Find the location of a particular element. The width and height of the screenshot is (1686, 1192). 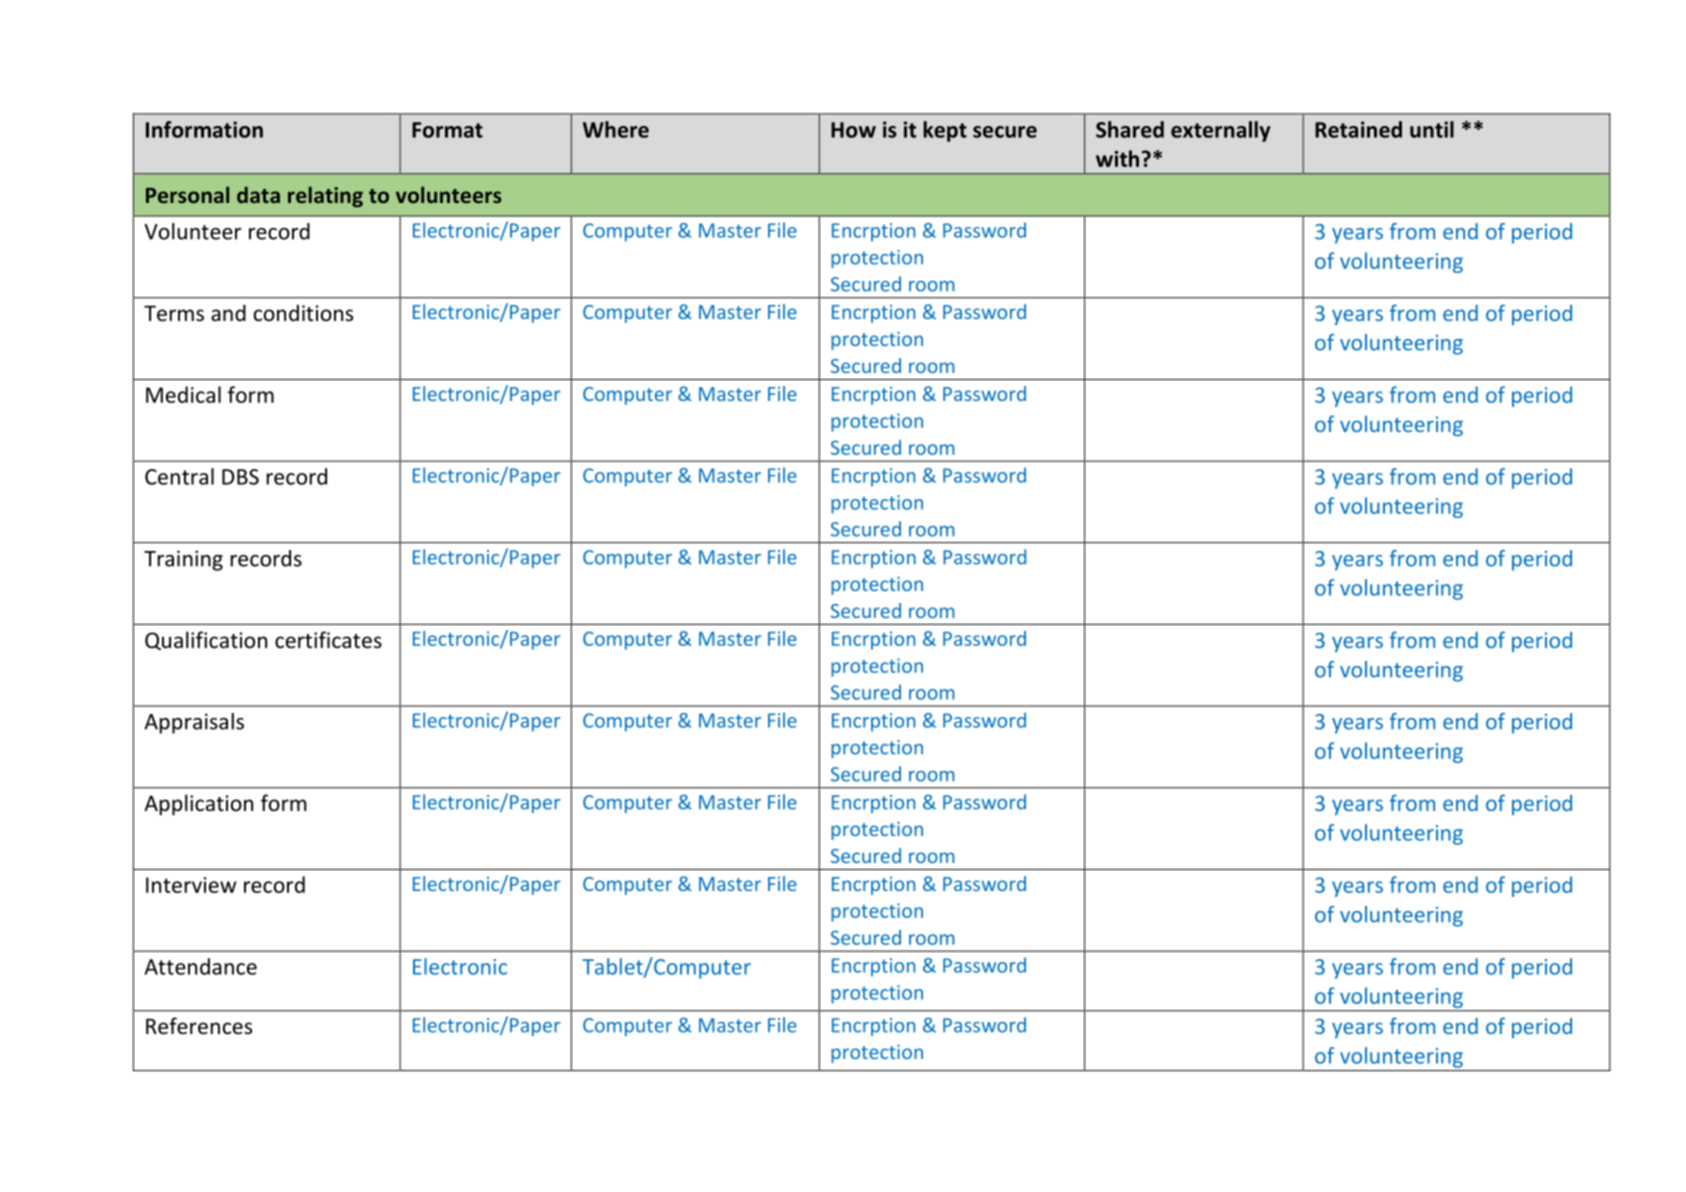

Attendance is located at coordinates (201, 966).
